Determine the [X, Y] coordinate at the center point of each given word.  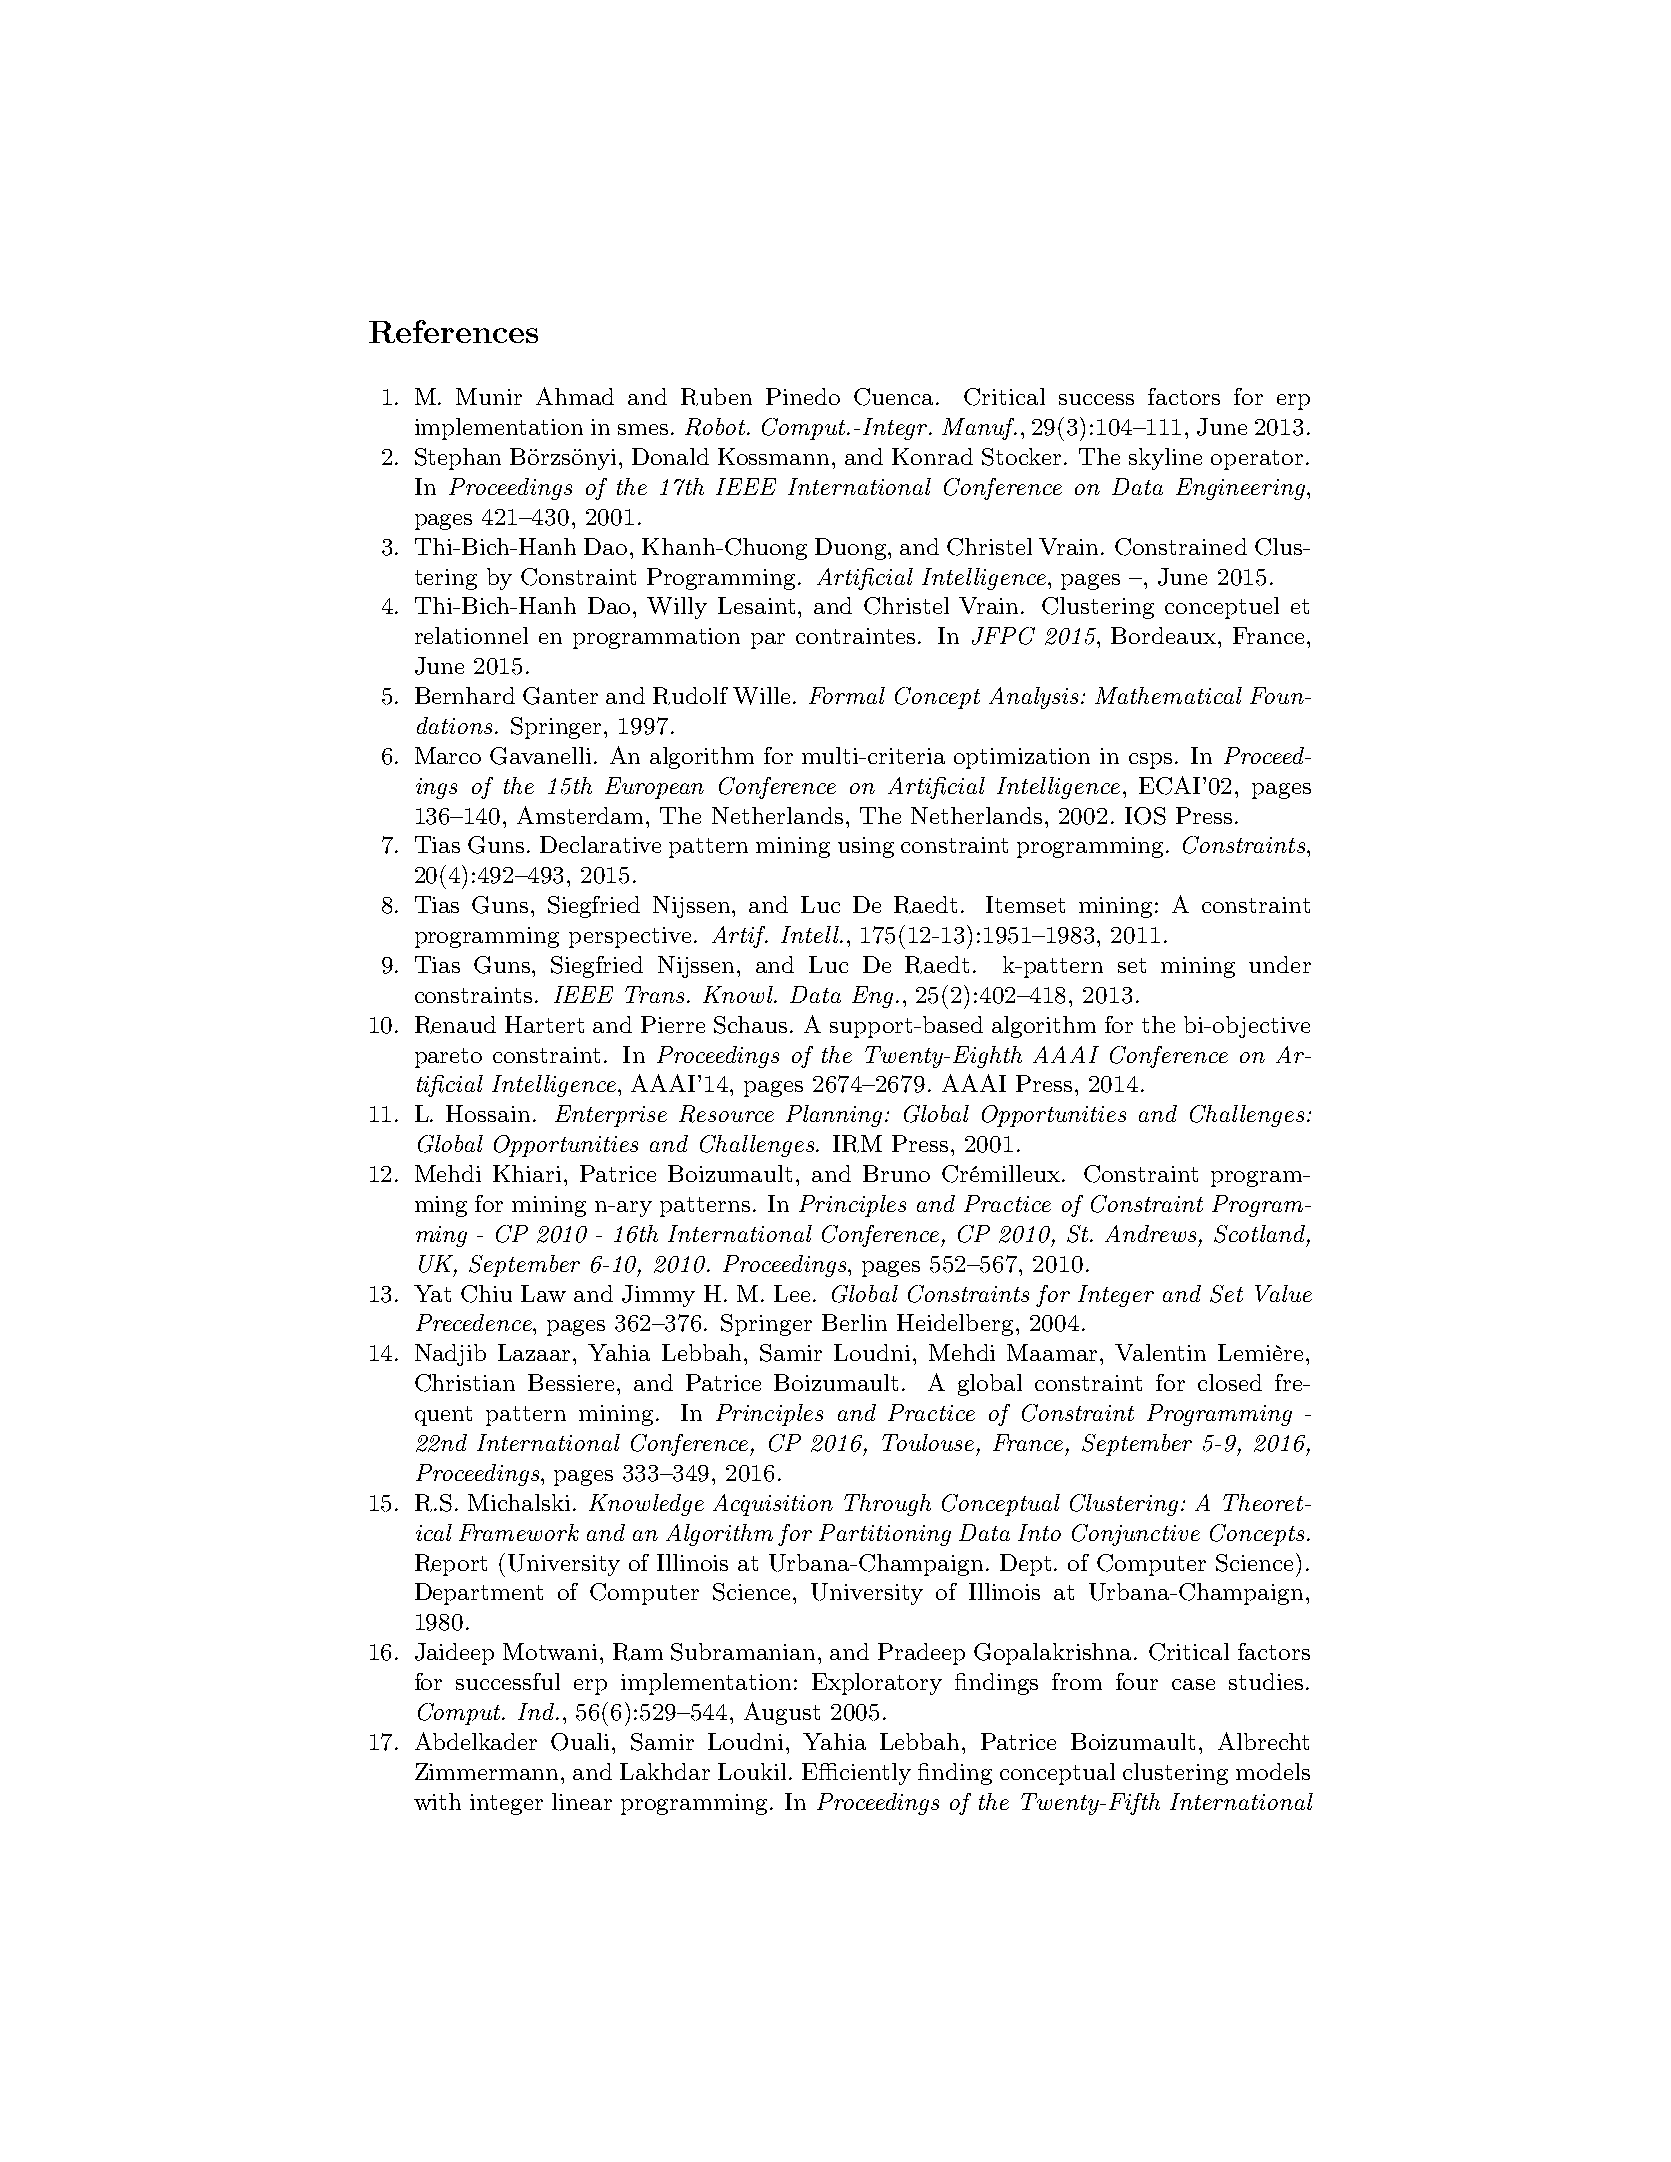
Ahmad [575, 396]
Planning [834, 1116]
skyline [1165, 459]
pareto [448, 1058]
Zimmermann [488, 1771]
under [1280, 964]
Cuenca [895, 397]
